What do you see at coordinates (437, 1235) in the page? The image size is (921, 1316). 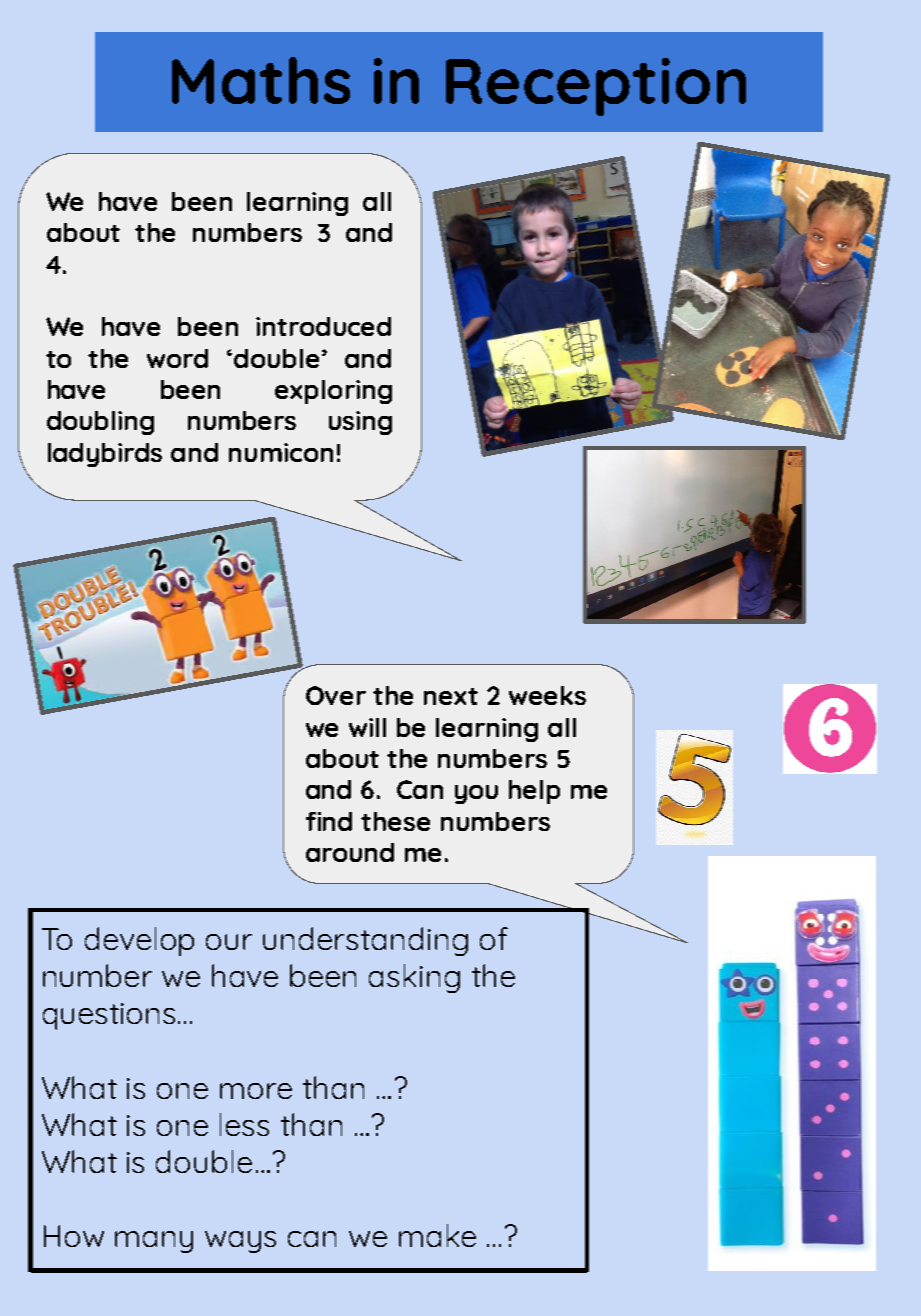 I see `make` at bounding box center [437, 1235].
